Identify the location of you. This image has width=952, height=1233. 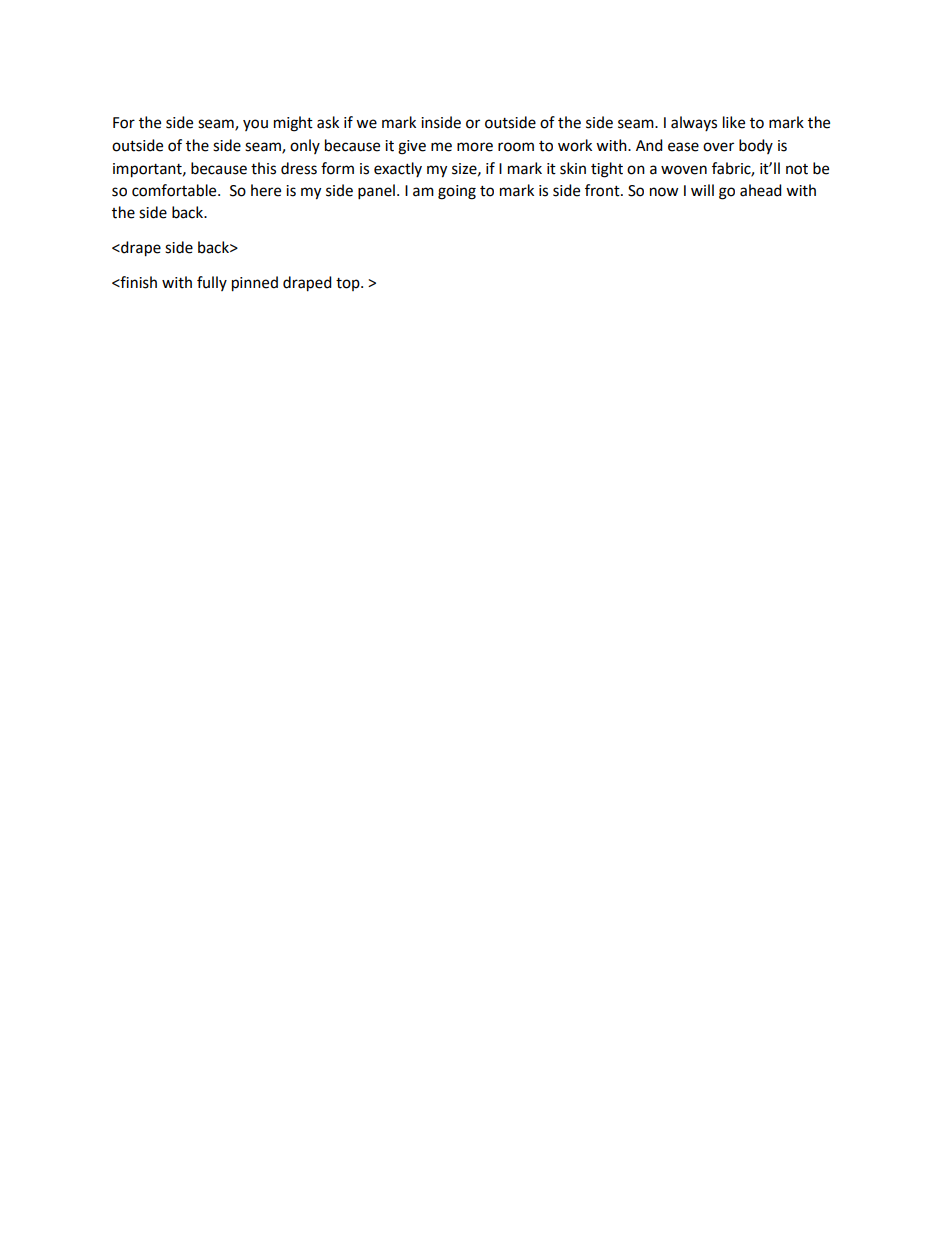
(255, 125).
